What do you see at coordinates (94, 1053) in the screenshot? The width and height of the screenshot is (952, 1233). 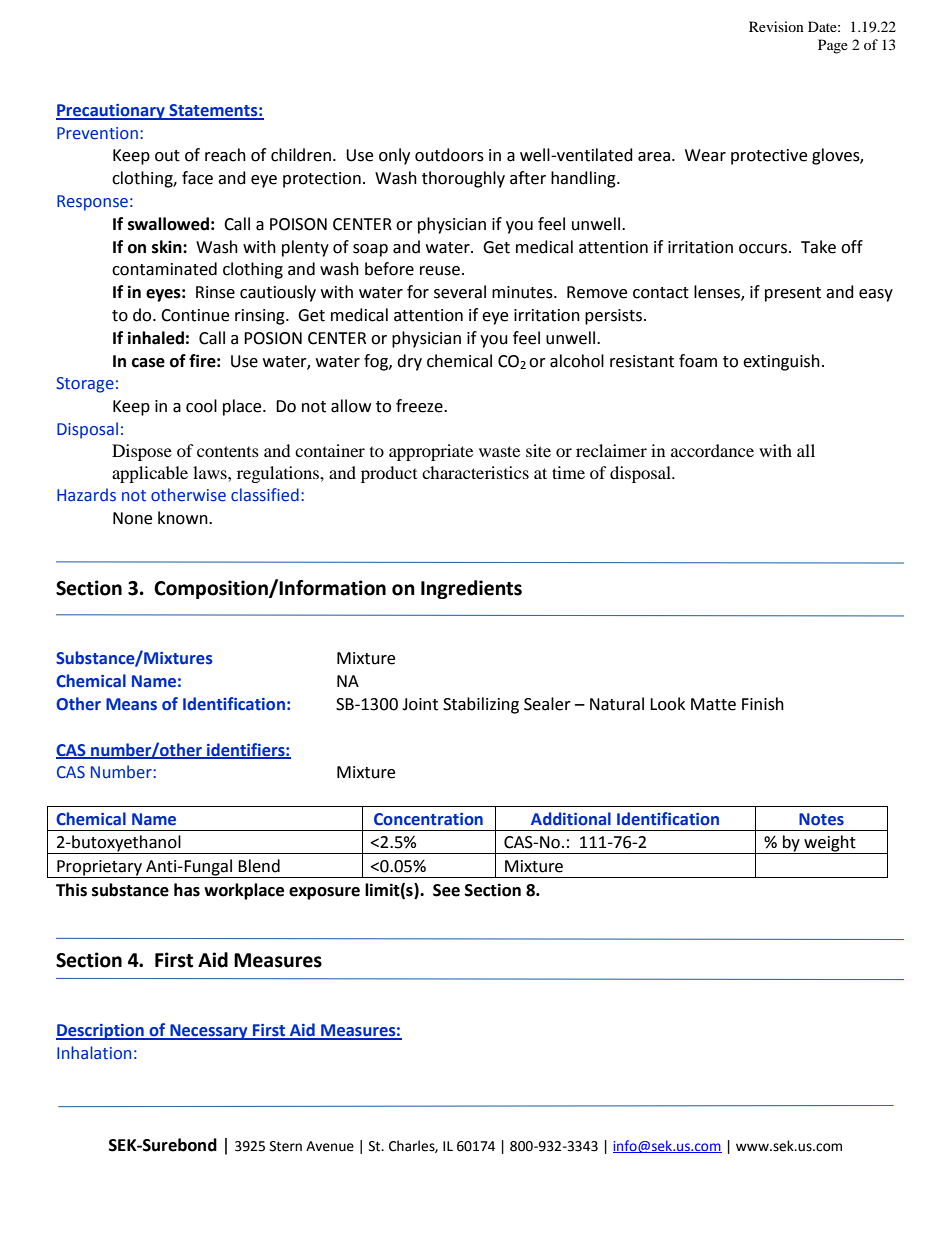 I see `Inhalation` at bounding box center [94, 1053].
